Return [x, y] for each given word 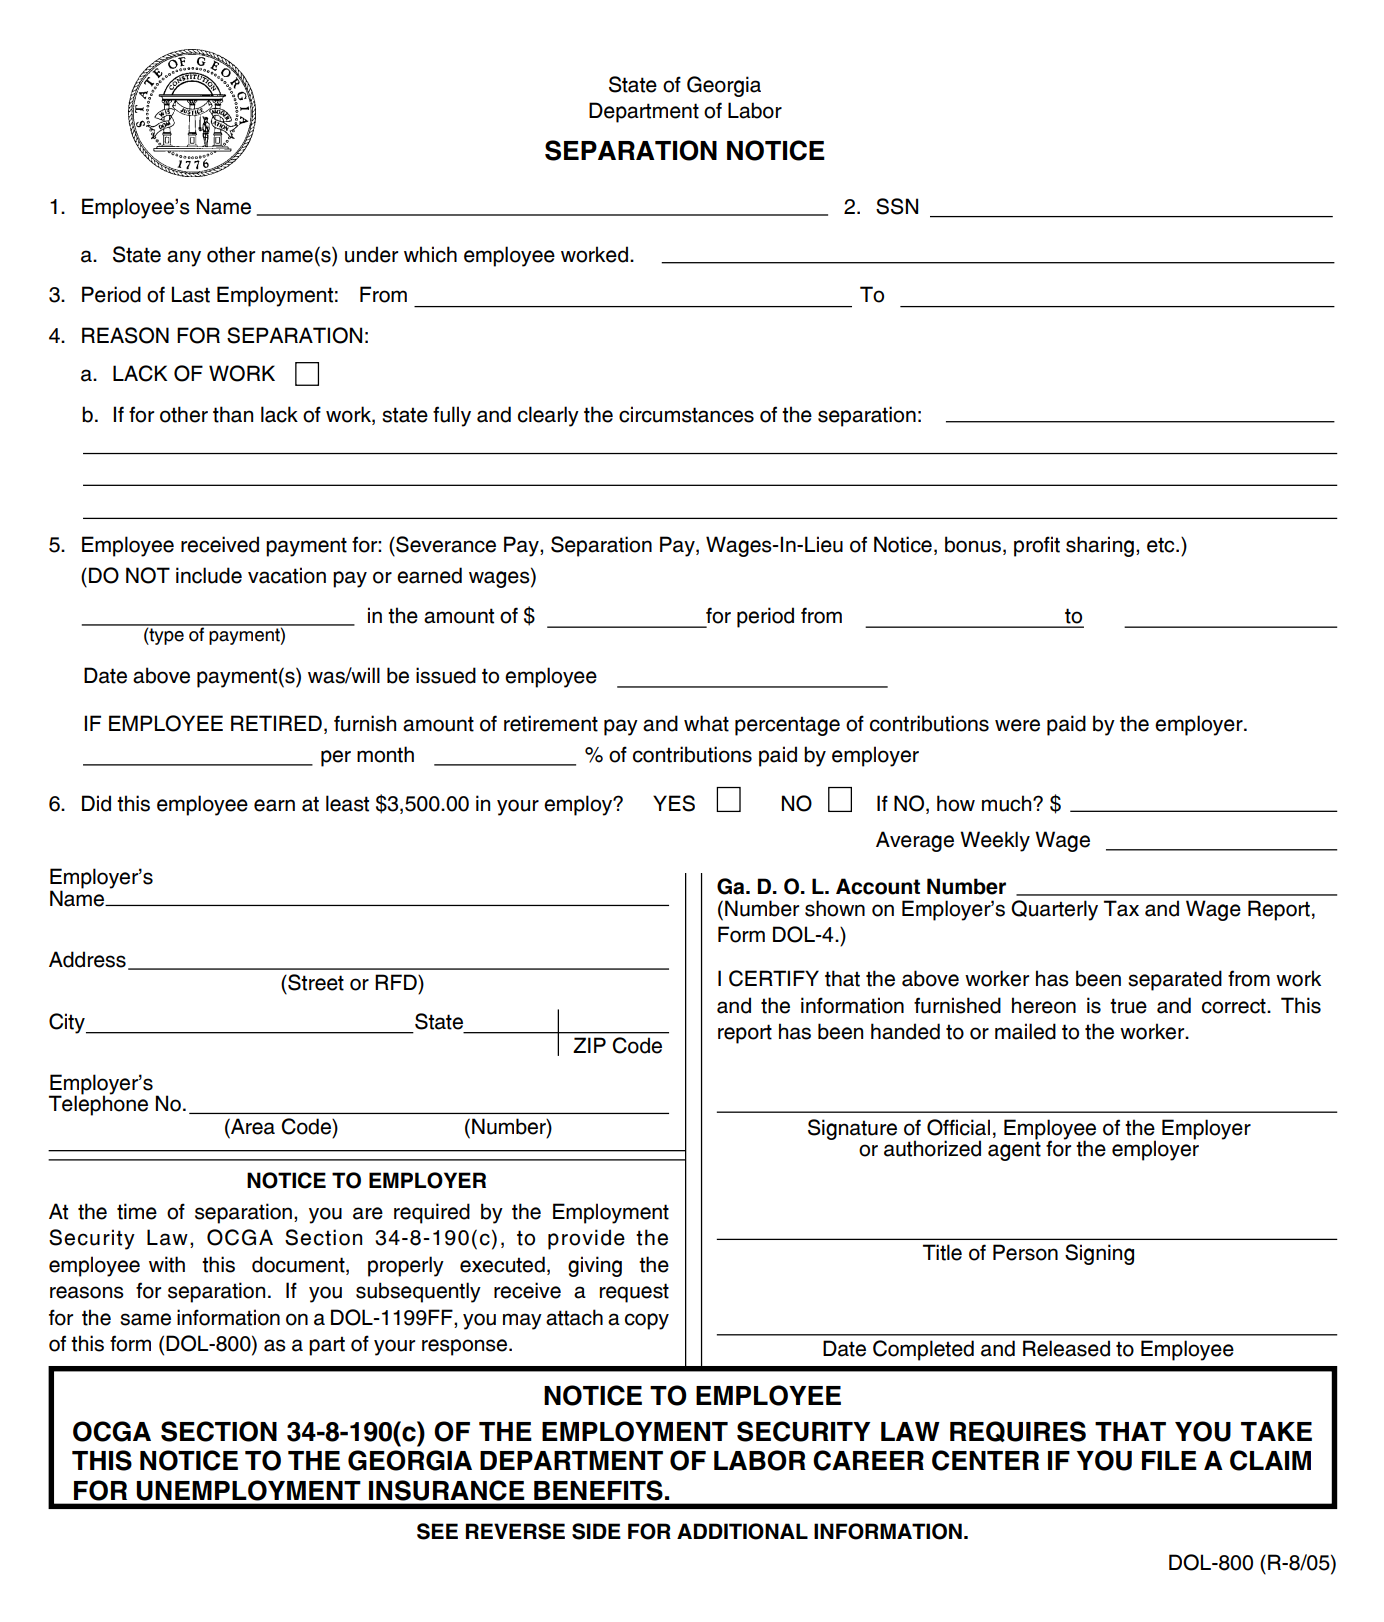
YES [674, 803]
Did [96, 803]
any [184, 258]
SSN [897, 206]
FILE [1169, 1460]
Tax [1121, 908]
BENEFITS [598, 1490]
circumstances [686, 414]
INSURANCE [446, 1490]
